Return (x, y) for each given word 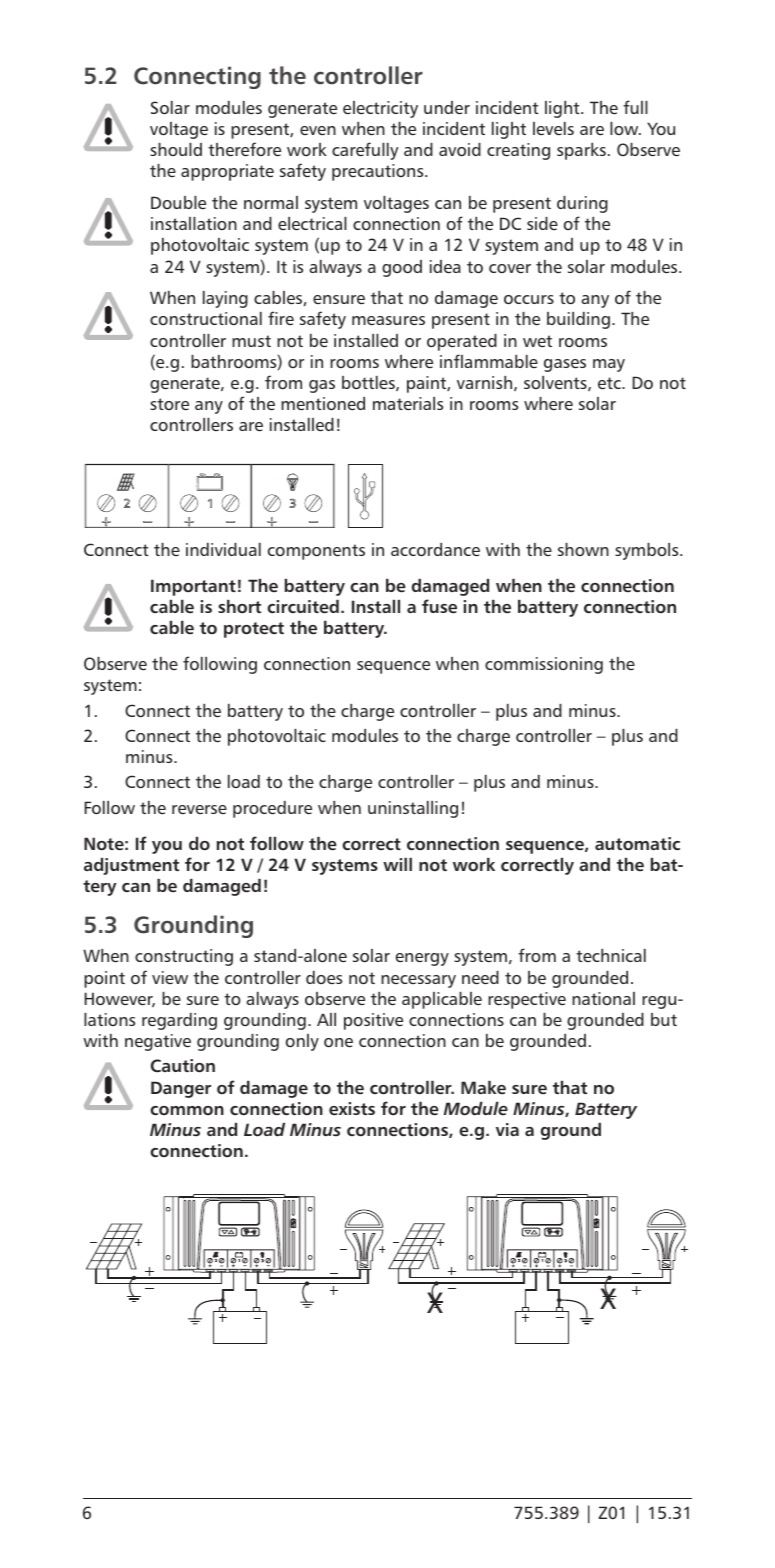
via (507, 1129)
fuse (439, 606)
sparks (581, 151)
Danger (181, 1089)
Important (193, 587)
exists (352, 1108)
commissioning (544, 665)
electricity (380, 109)
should (176, 149)
